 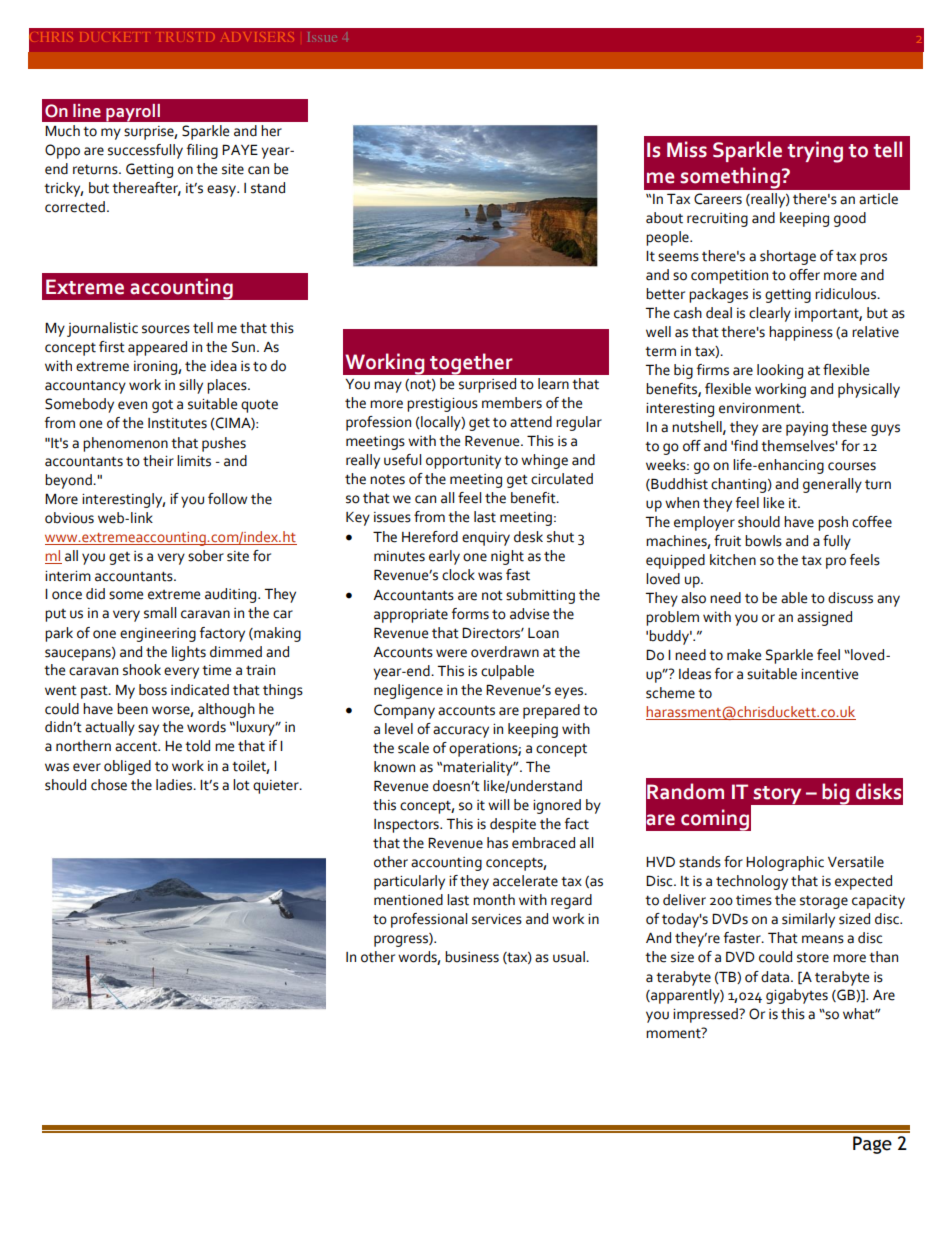 What do you see at coordinates (815, 152) in the document?
I see `trying` at bounding box center [815, 152].
